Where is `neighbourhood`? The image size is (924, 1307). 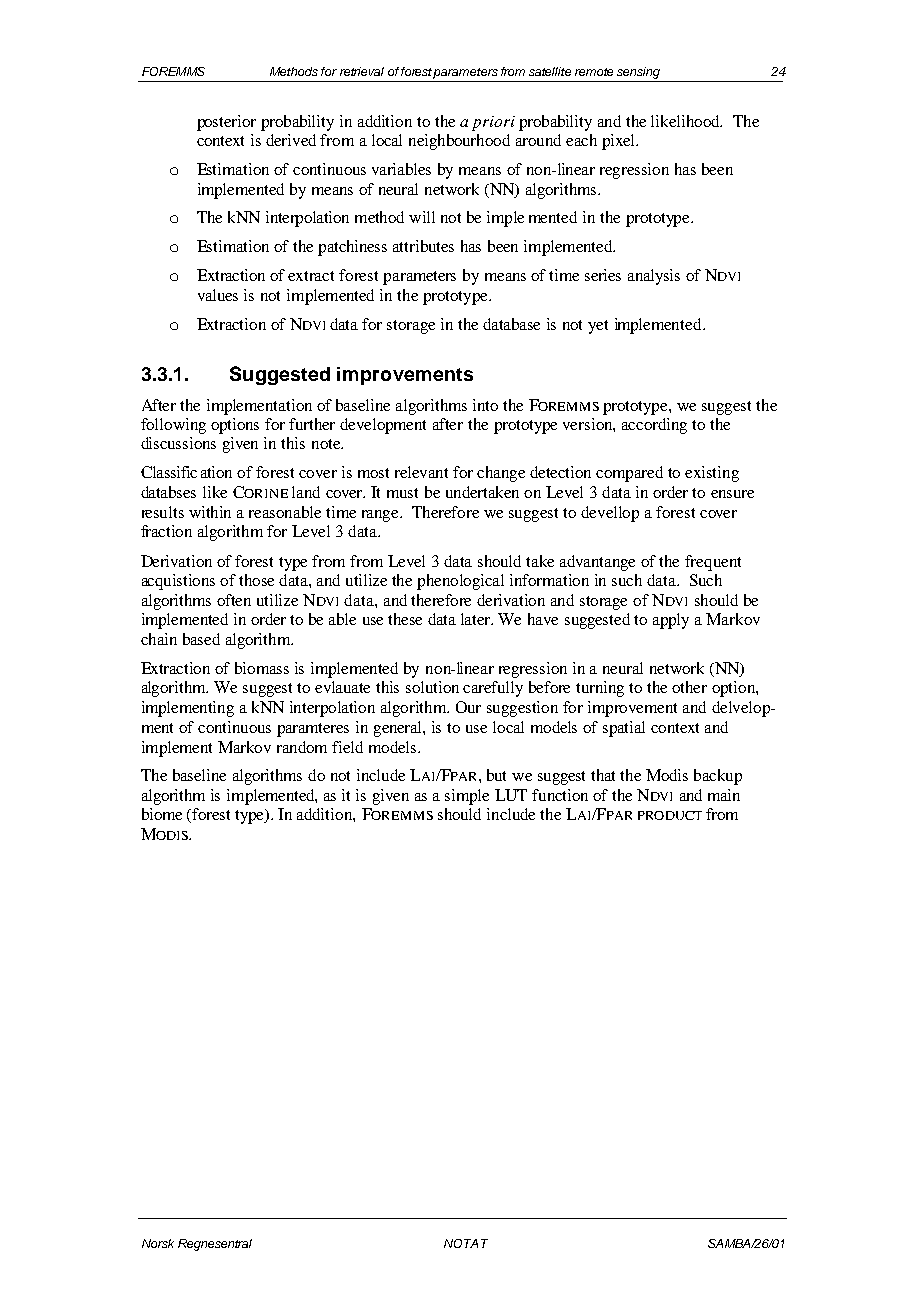
neighbourhood is located at coordinates (459, 142).
